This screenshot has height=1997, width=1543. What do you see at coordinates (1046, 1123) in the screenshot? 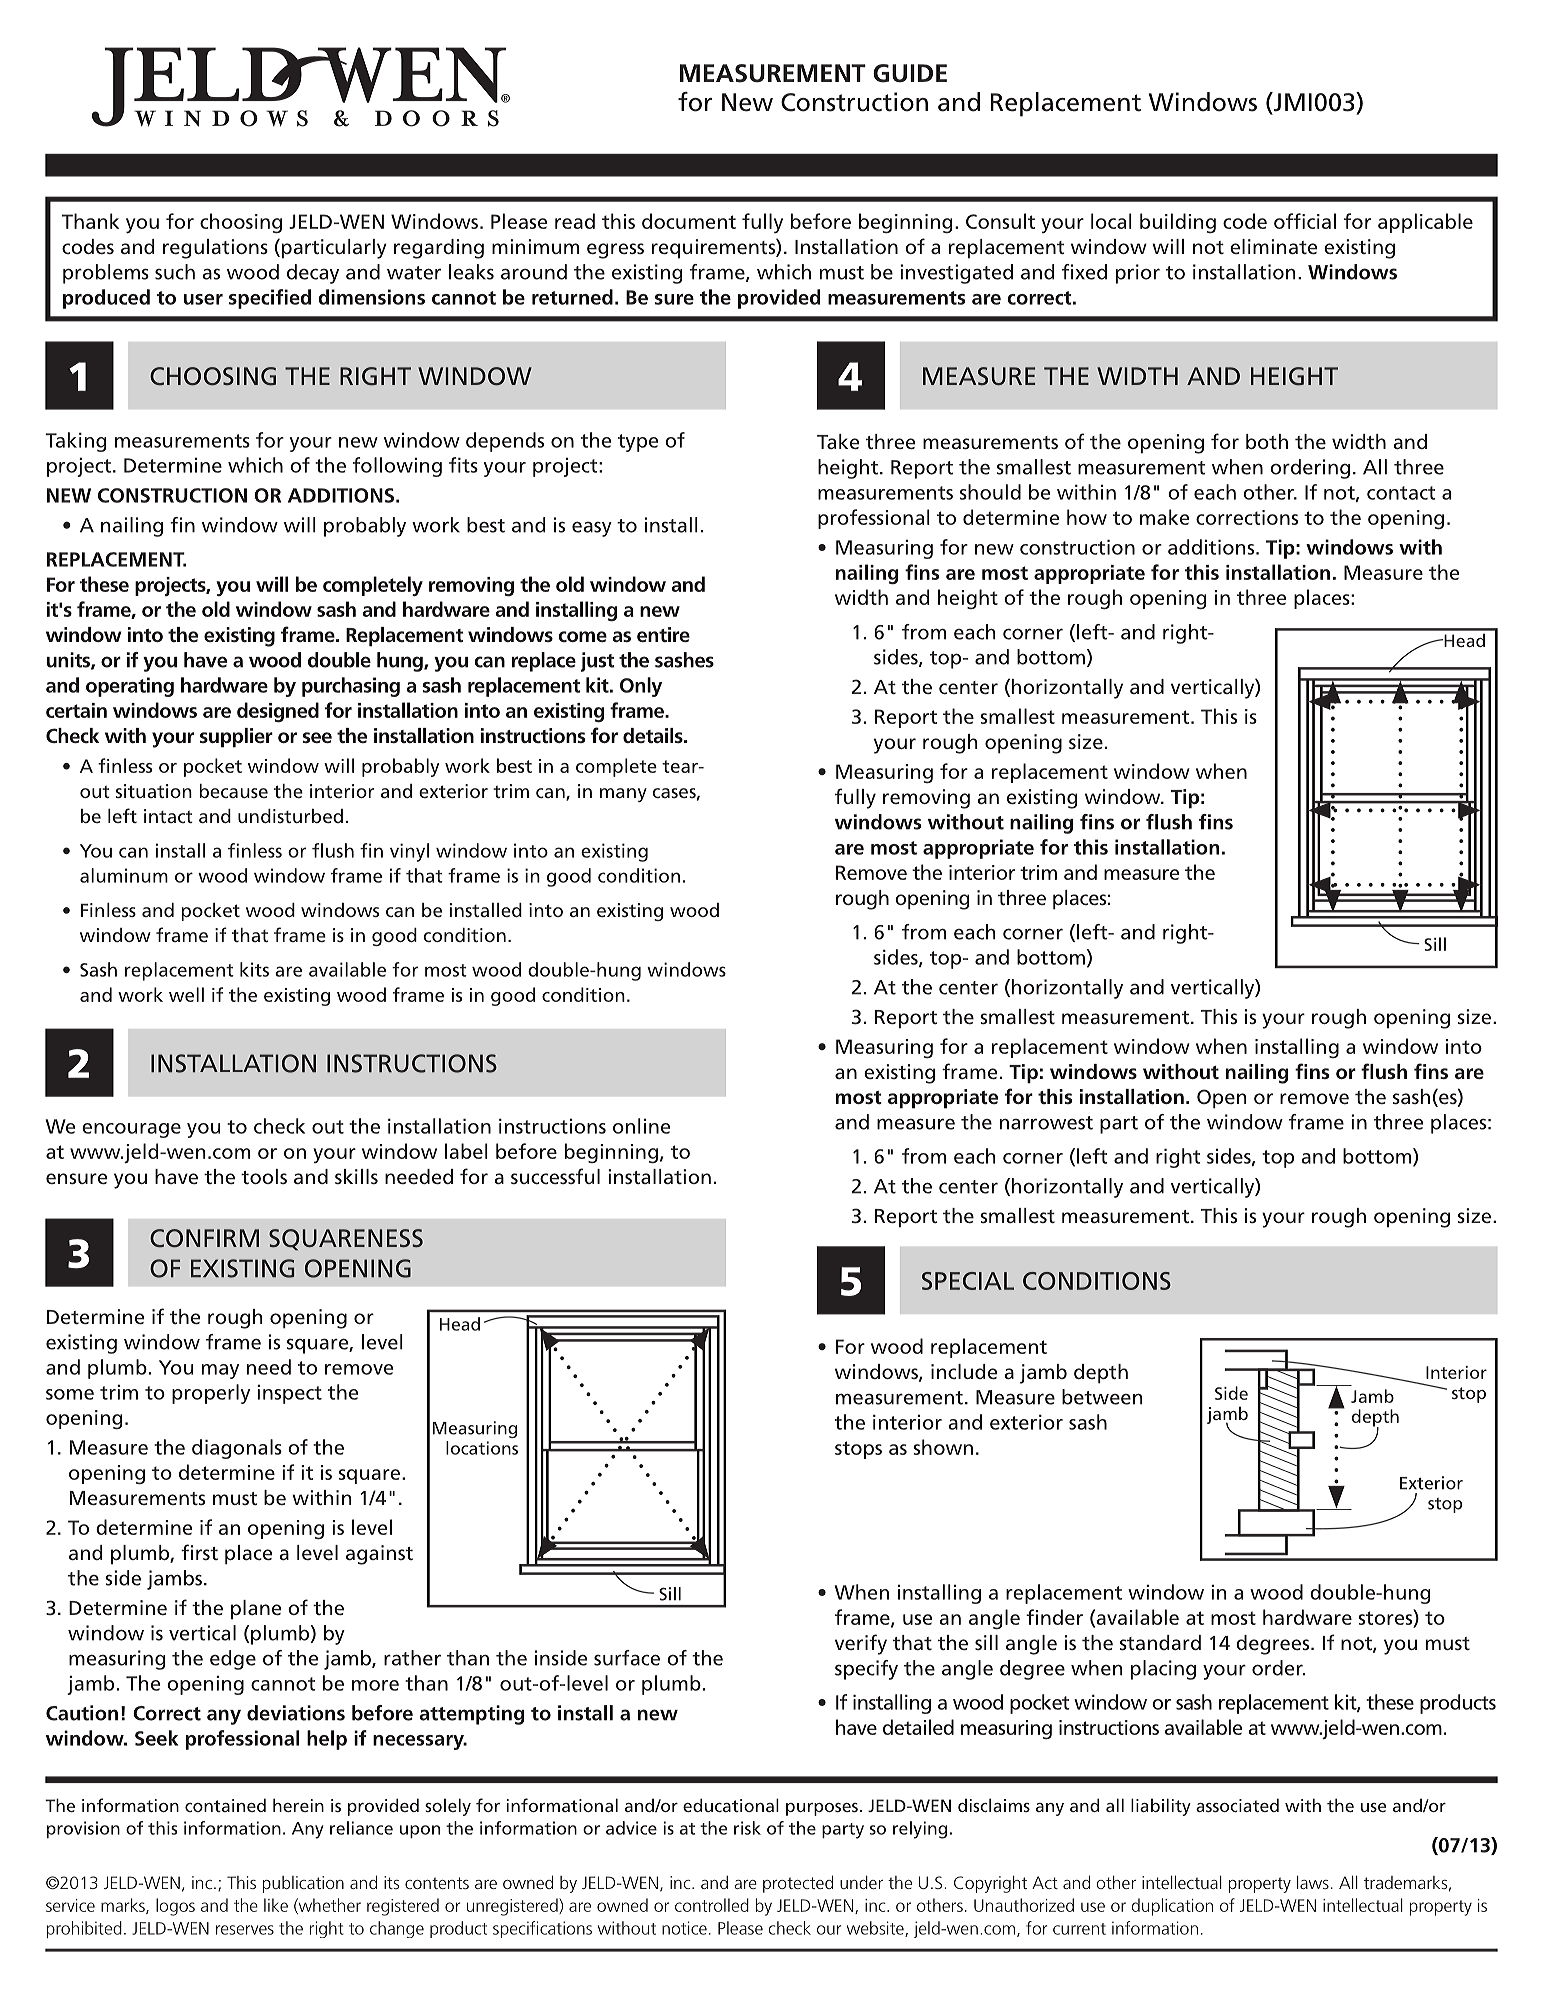
I see `narrowest` at bounding box center [1046, 1123].
